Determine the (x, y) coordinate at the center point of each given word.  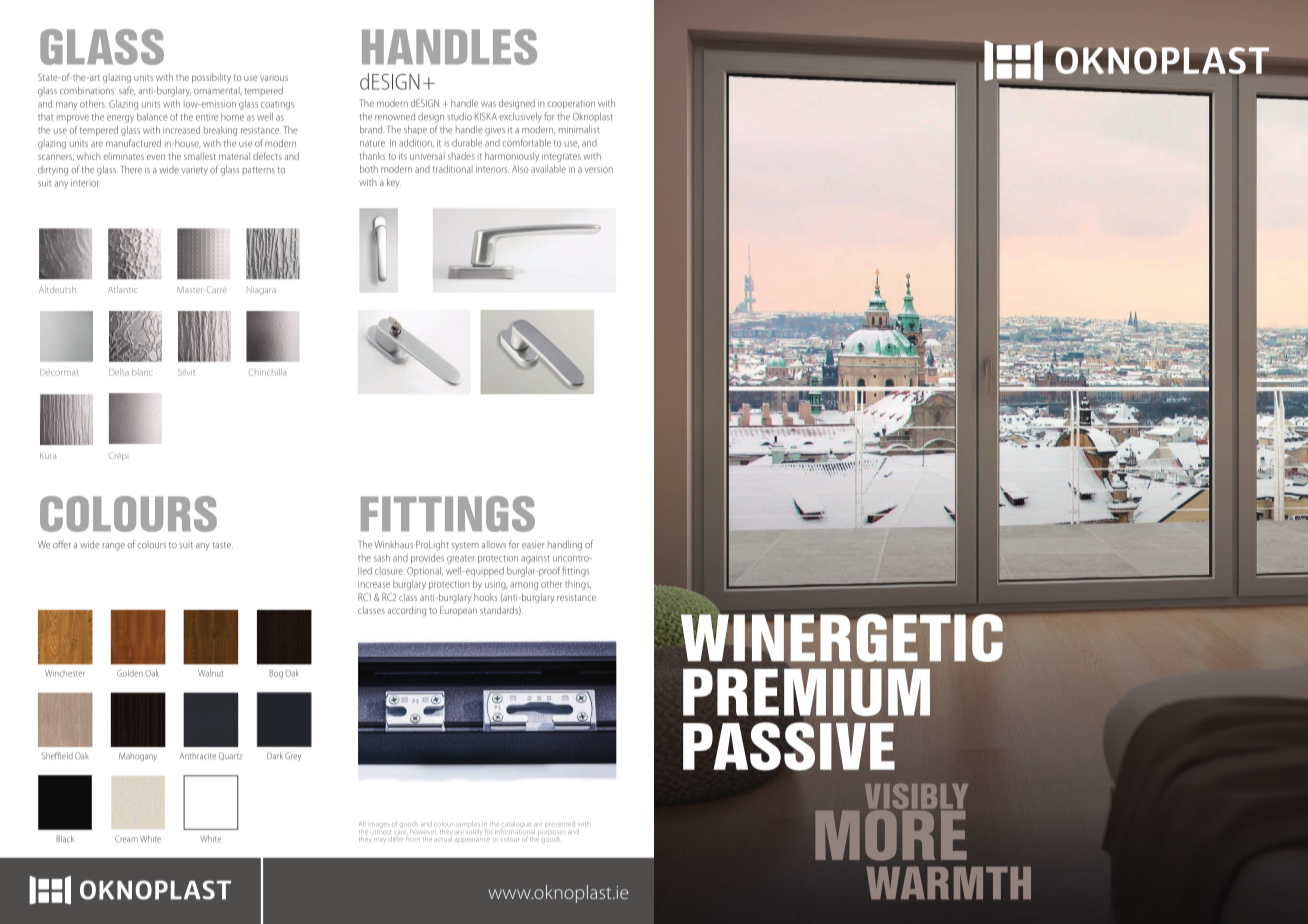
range (114, 547)
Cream (126, 839)
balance (152, 117)
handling (565, 546)
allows (493, 545)
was (488, 104)
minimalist (579, 130)
